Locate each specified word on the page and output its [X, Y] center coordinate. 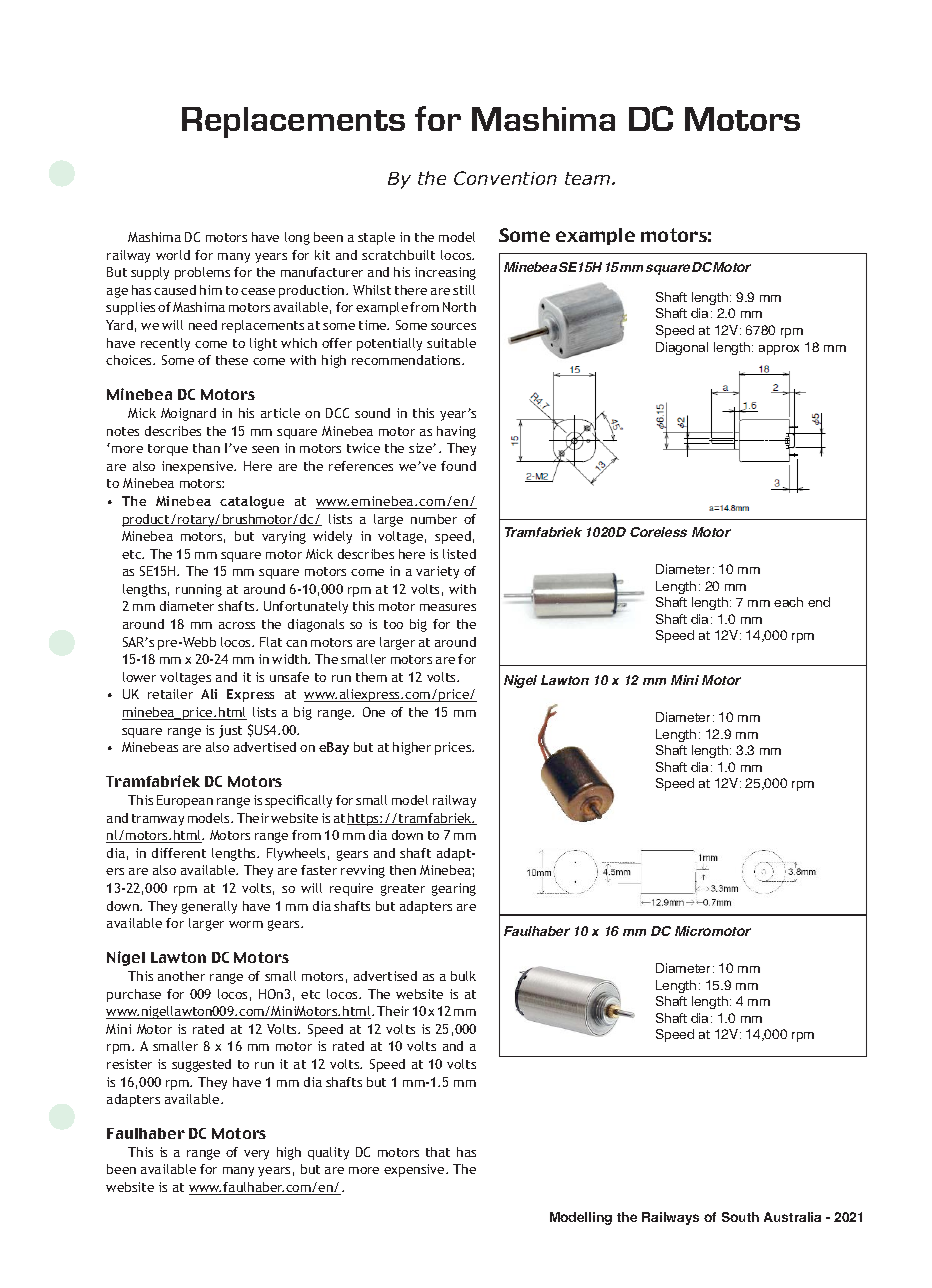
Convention [505, 178]
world [173, 255]
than [206, 448]
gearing [454, 889]
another [181, 976]
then [403, 870]
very [256, 1155]
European [185, 801]
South [740, 1217]
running [199, 590]
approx [779, 350]
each [788, 602]
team [589, 178]
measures [448, 607]
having [456, 432]
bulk [463, 976]
